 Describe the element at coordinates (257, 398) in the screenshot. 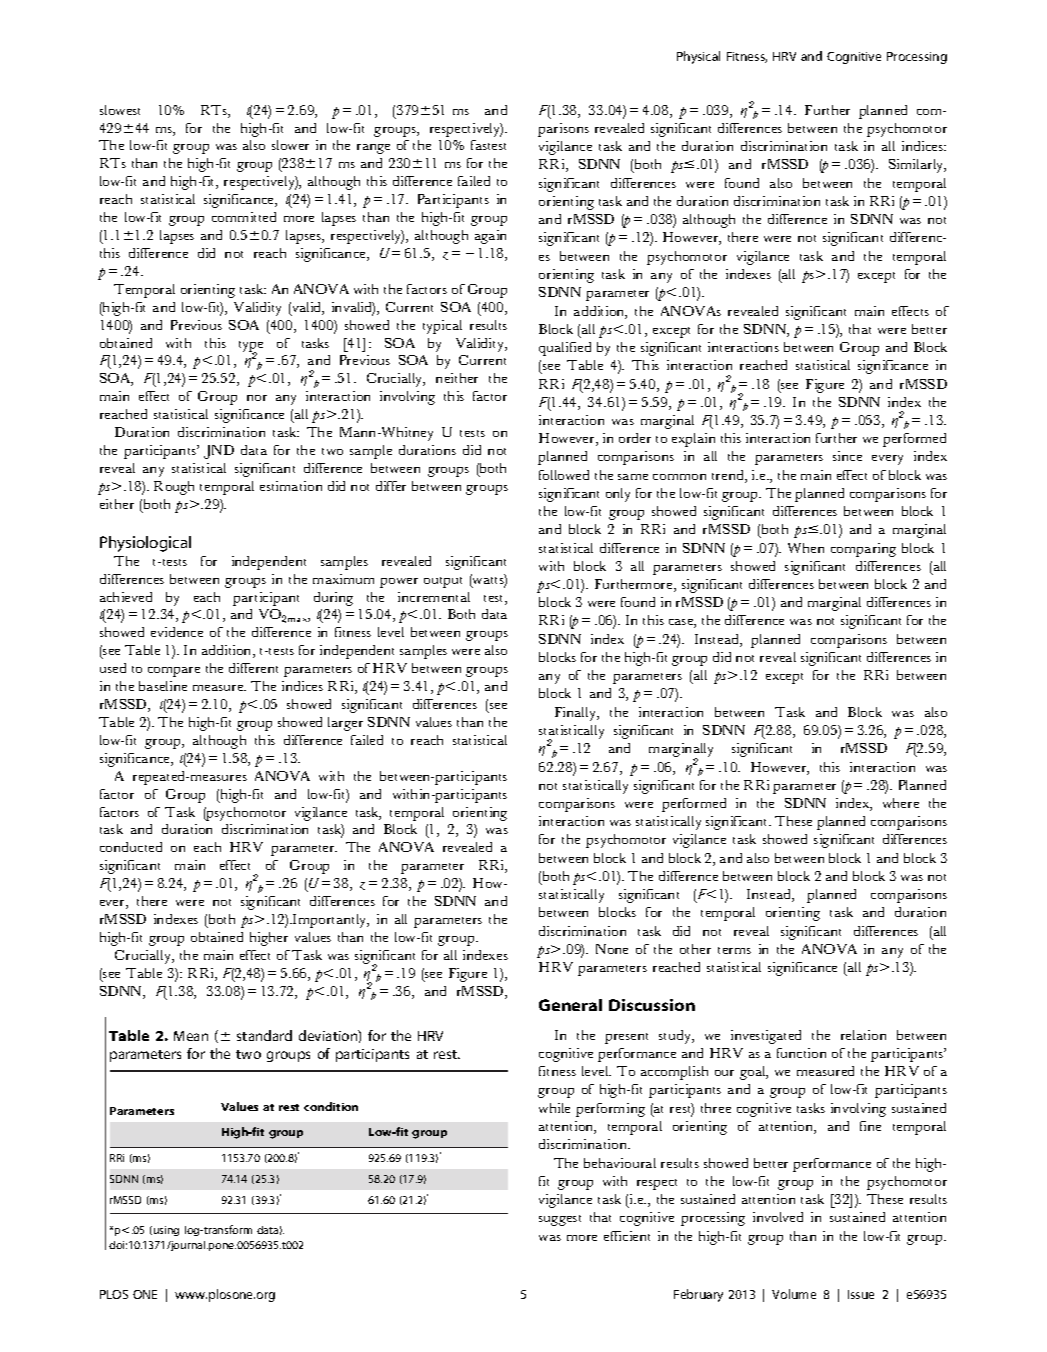

I see `nor` at that location.
